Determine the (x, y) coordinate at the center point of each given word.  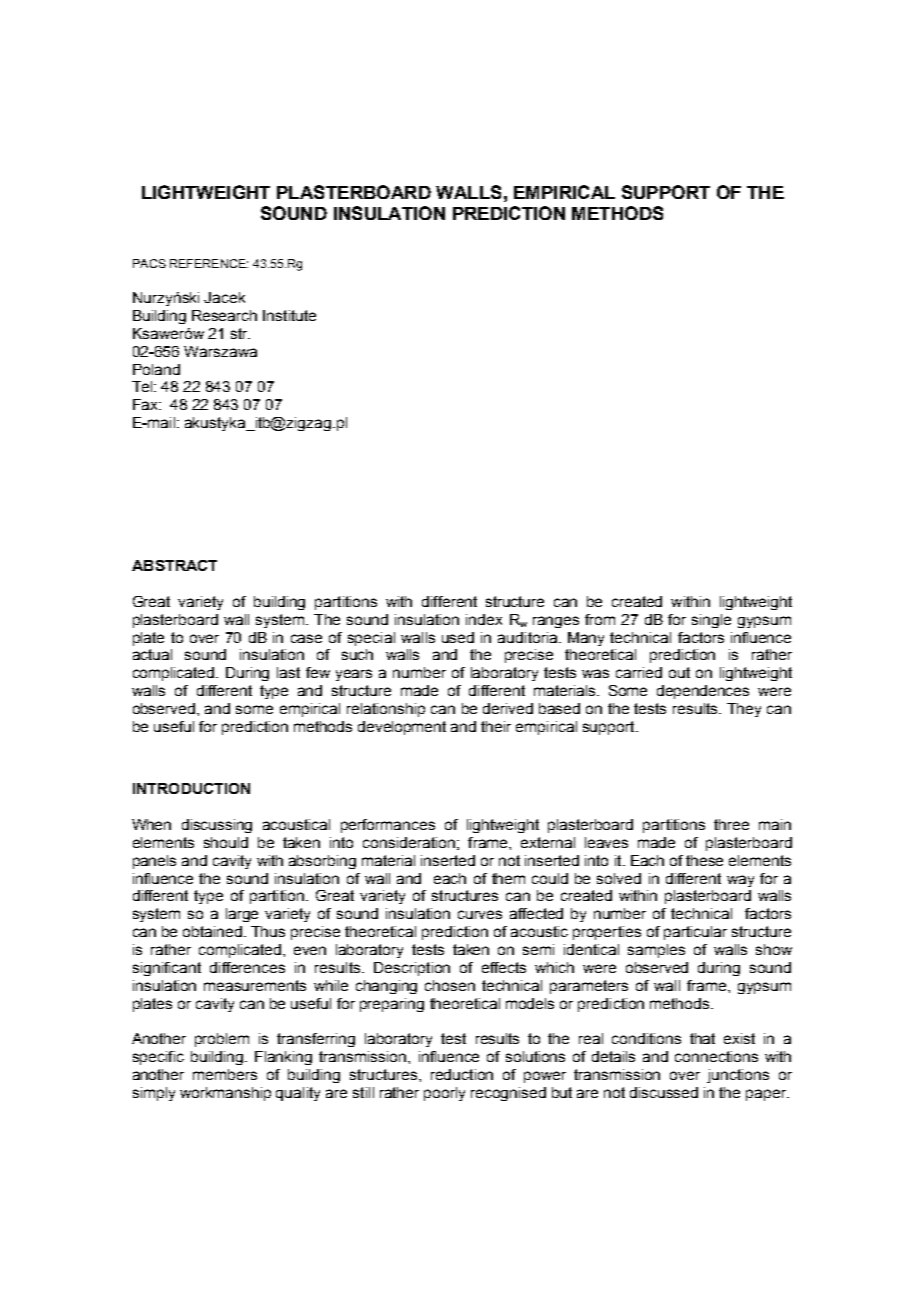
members (225, 1074)
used (458, 637)
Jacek (224, 297)
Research (224, 315)
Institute (289, 315)
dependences (703, 692)
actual (152, 654)
